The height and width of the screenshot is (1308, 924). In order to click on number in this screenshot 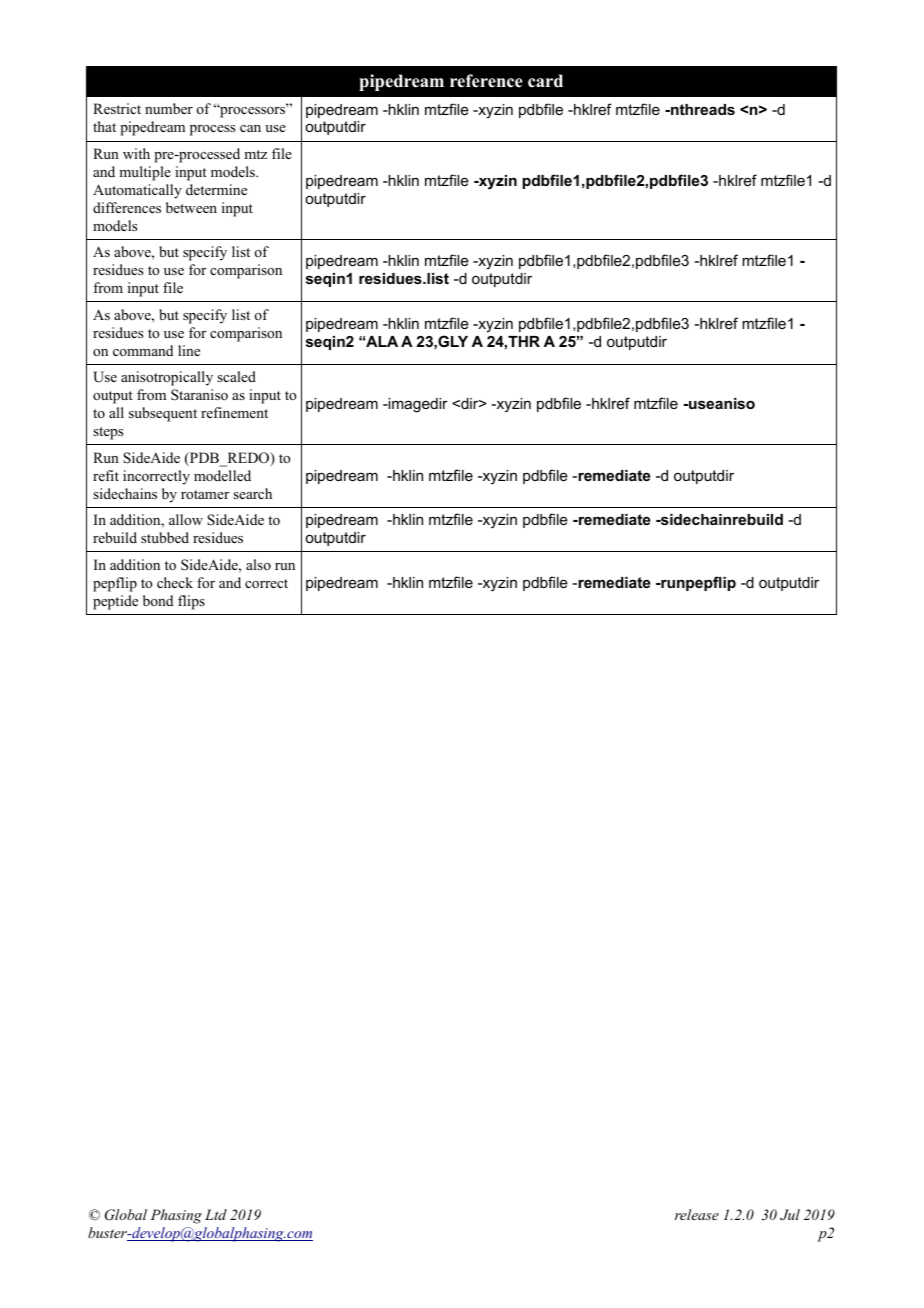, I will do `click(169, 108)`.
